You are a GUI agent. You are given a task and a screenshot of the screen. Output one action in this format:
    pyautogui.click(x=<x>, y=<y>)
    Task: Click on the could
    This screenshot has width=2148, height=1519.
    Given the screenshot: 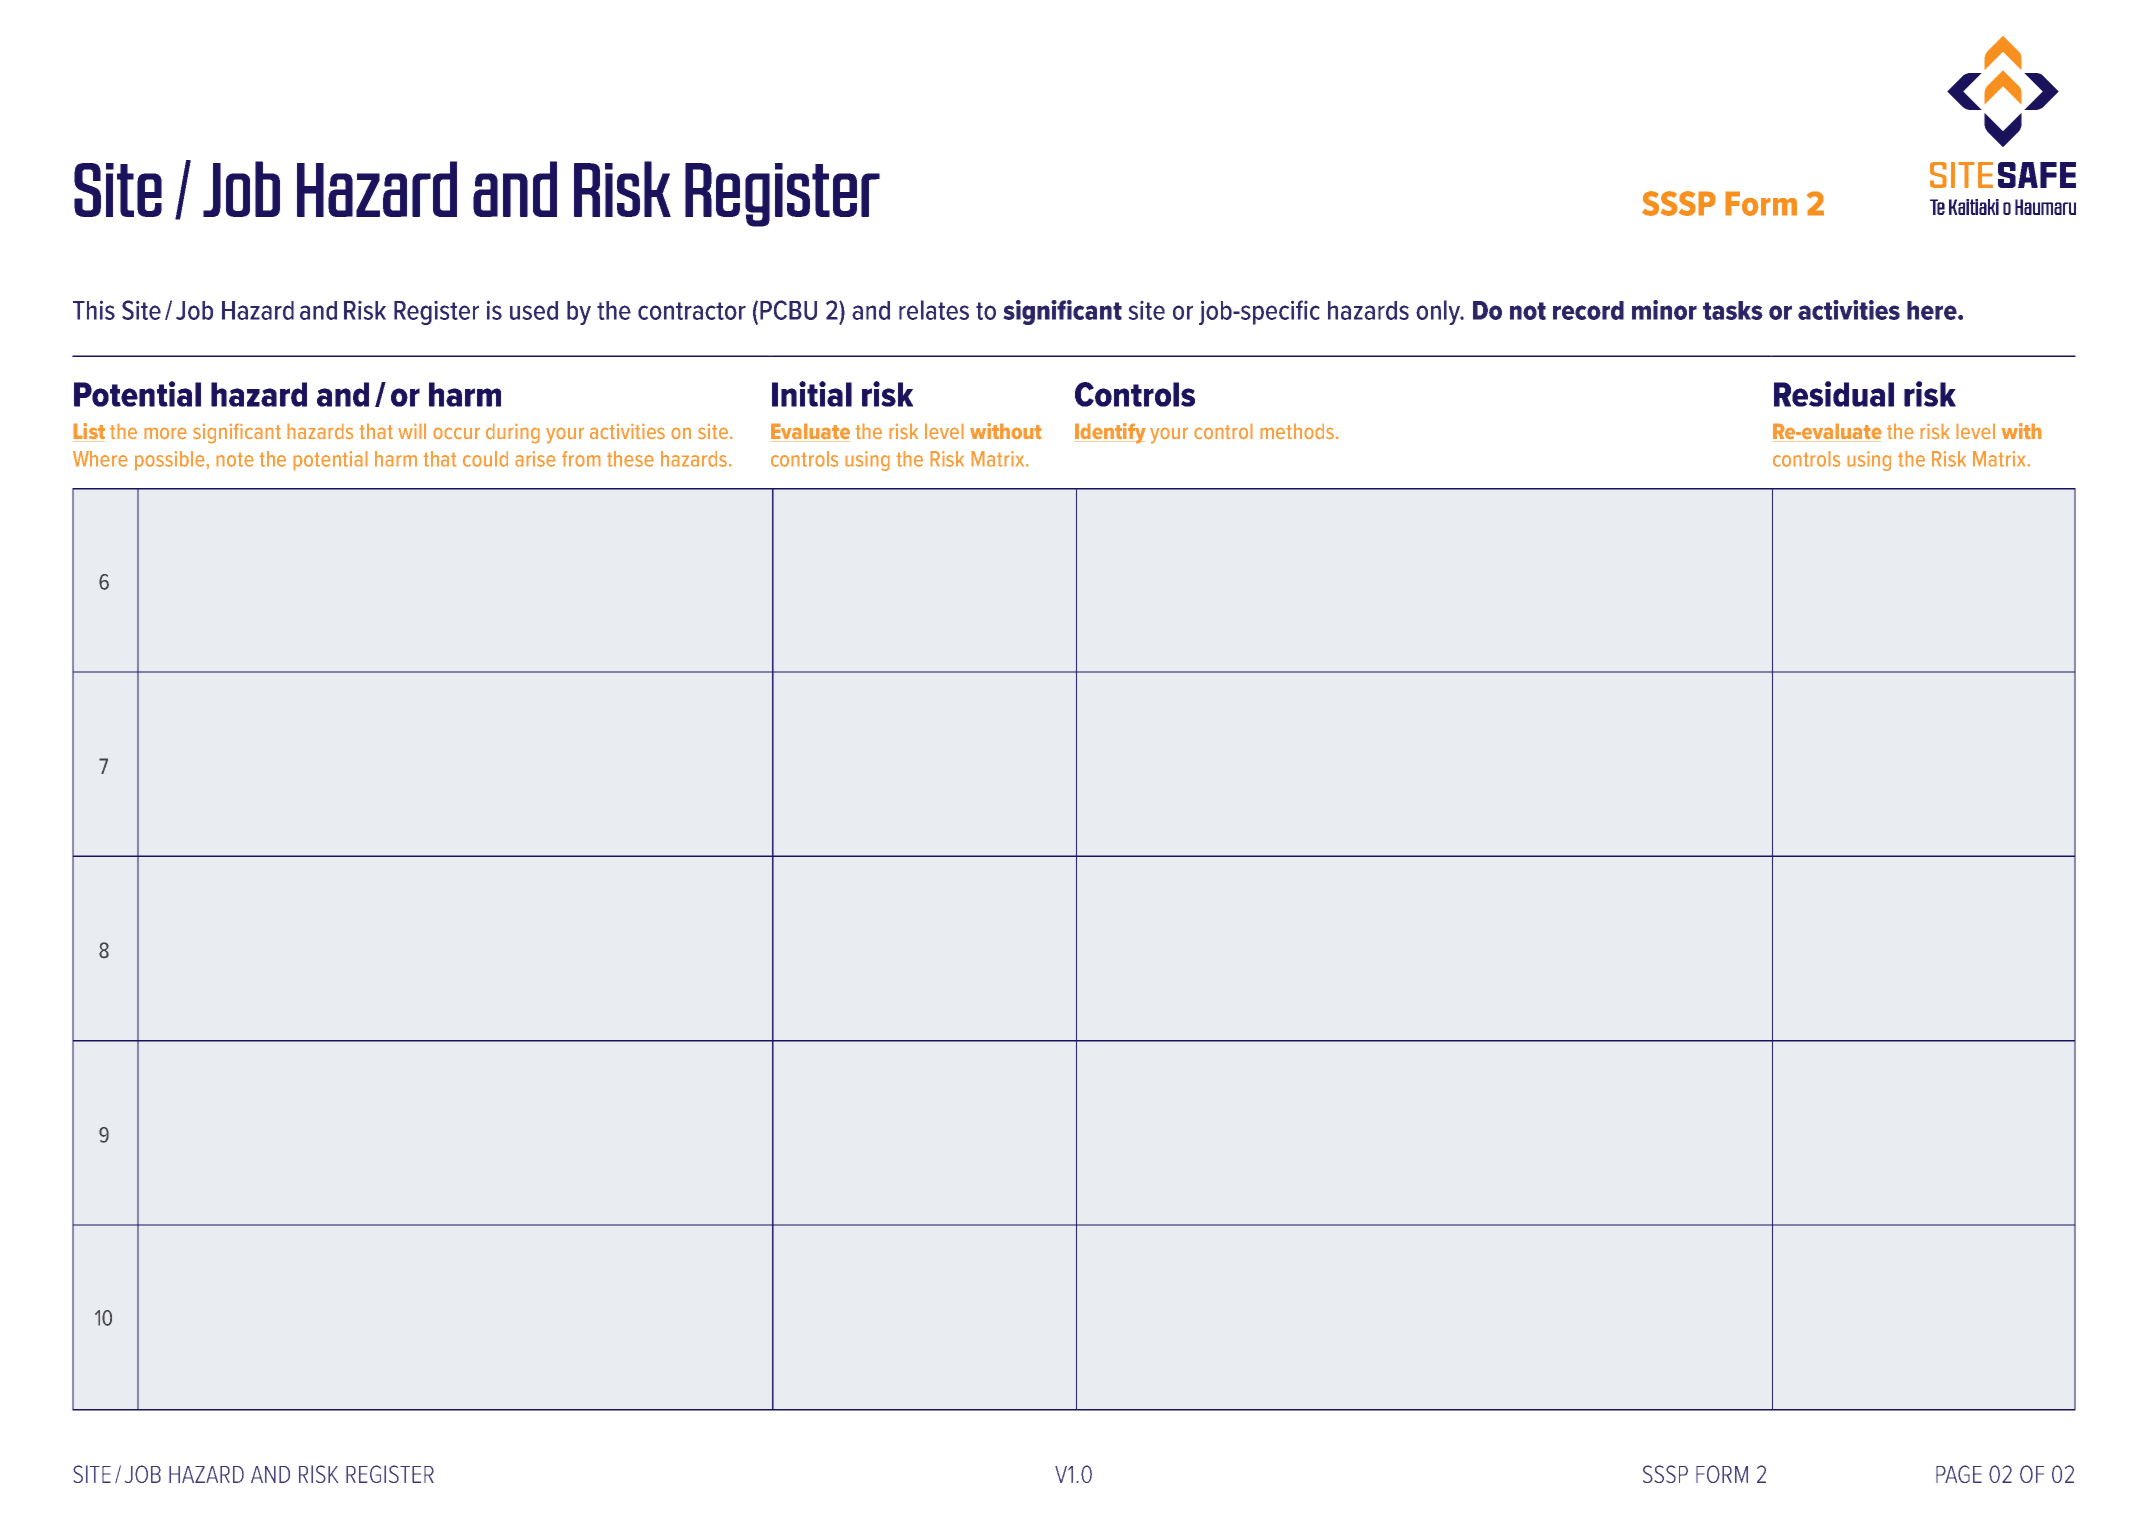 What is the action you would take?
    pyautogui.click(x=485, y=459)
